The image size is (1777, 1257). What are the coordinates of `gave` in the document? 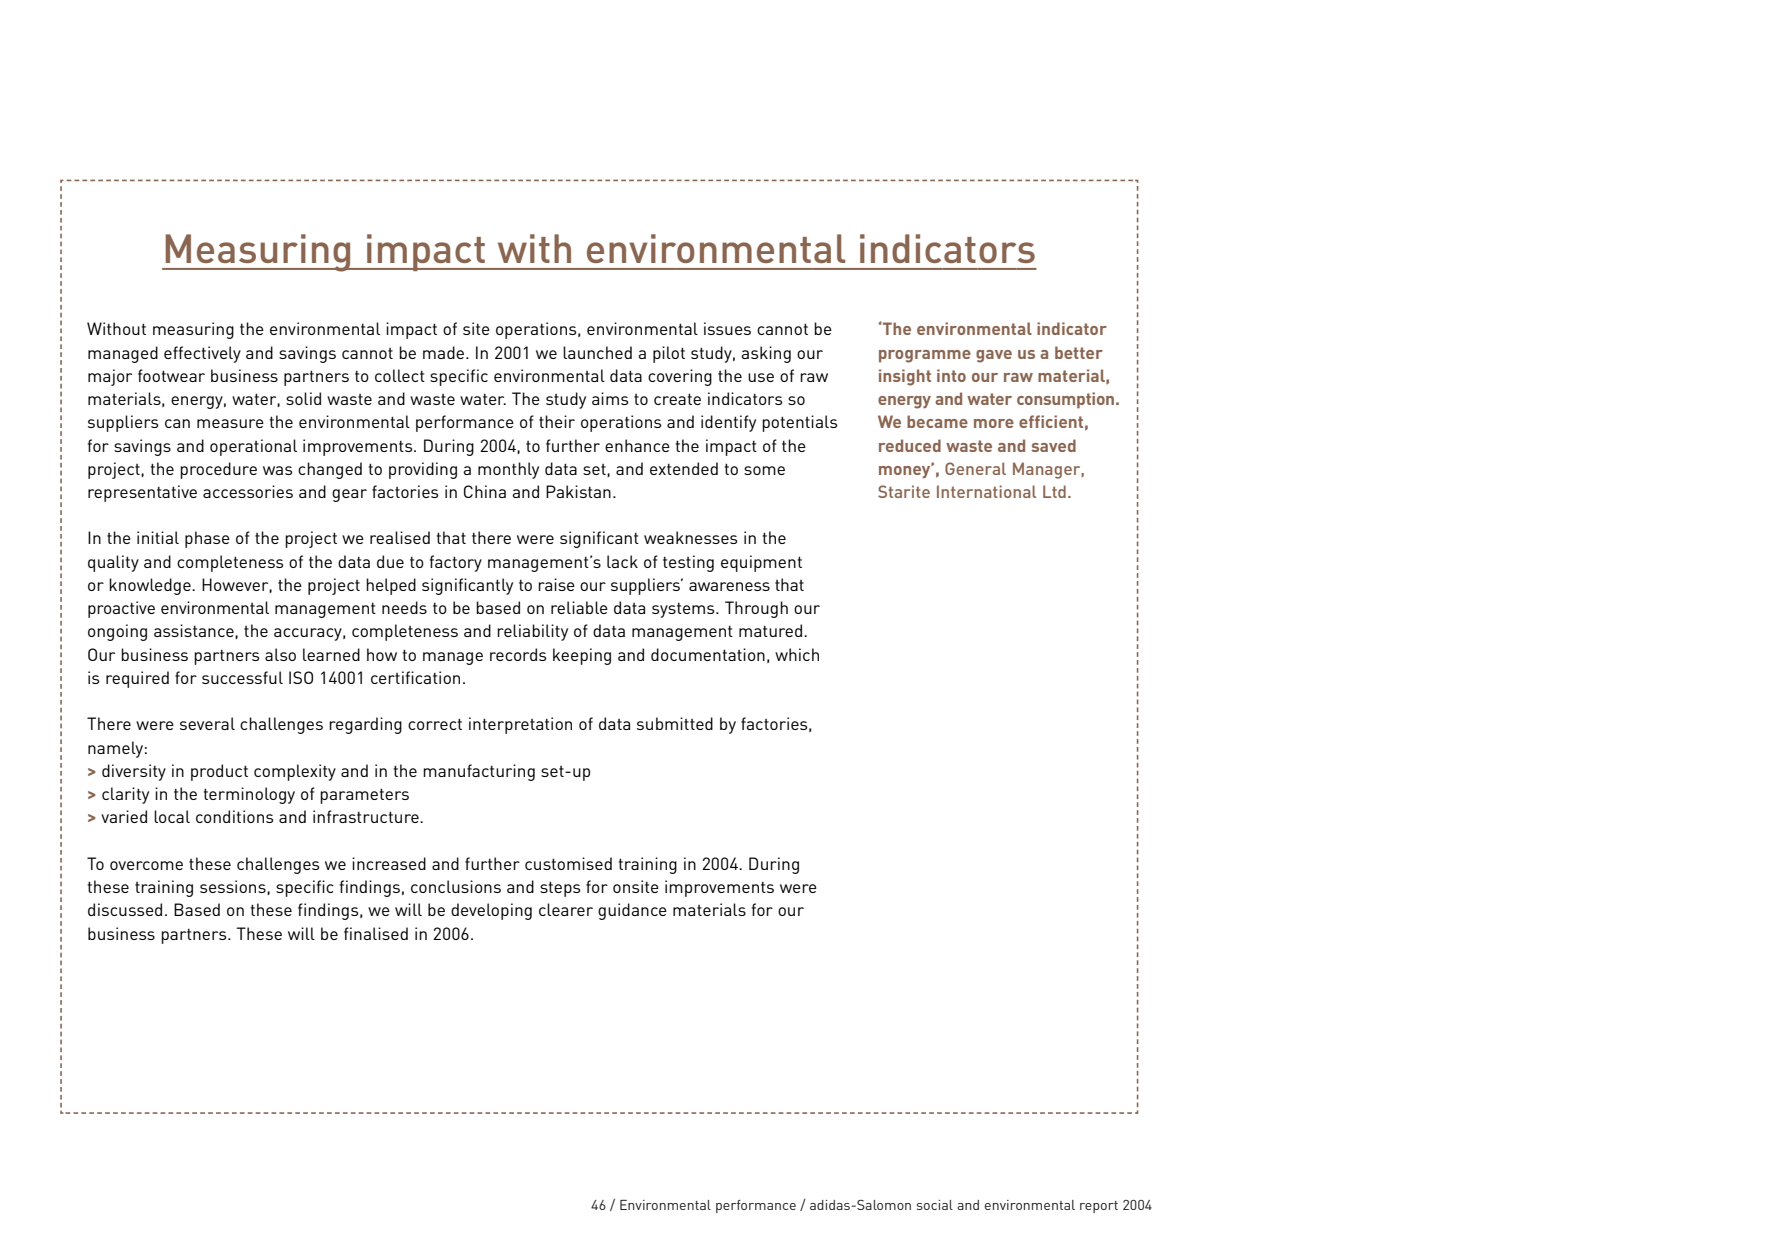 It's located at (994, 356).
